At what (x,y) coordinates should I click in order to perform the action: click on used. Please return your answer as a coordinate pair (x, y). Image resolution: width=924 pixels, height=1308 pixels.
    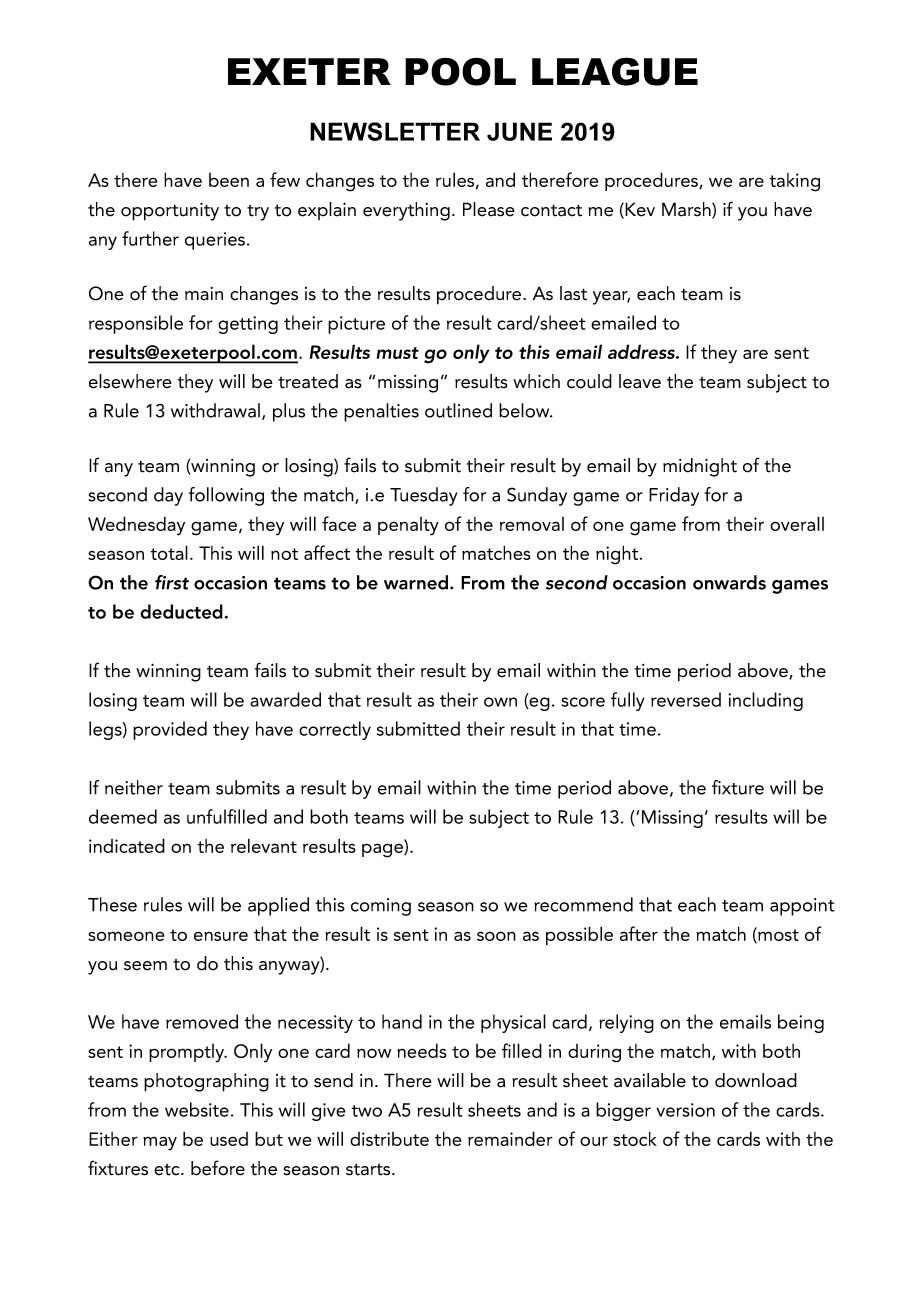
    Looking at the image, I should click on (229, 1139).
